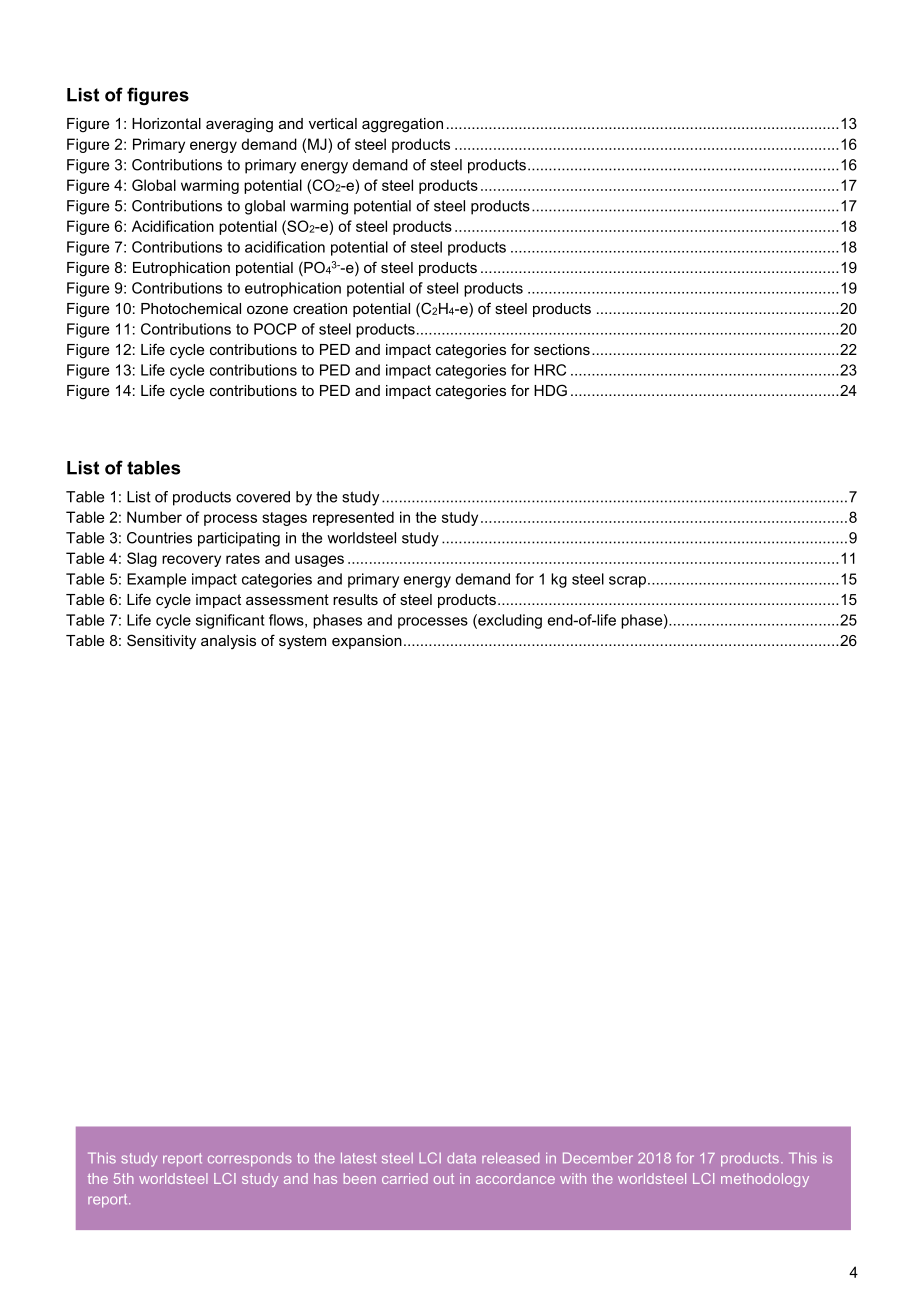  Describe the element at coordinates (550, 370) in the screenshot. I see `HRC` at that location.
